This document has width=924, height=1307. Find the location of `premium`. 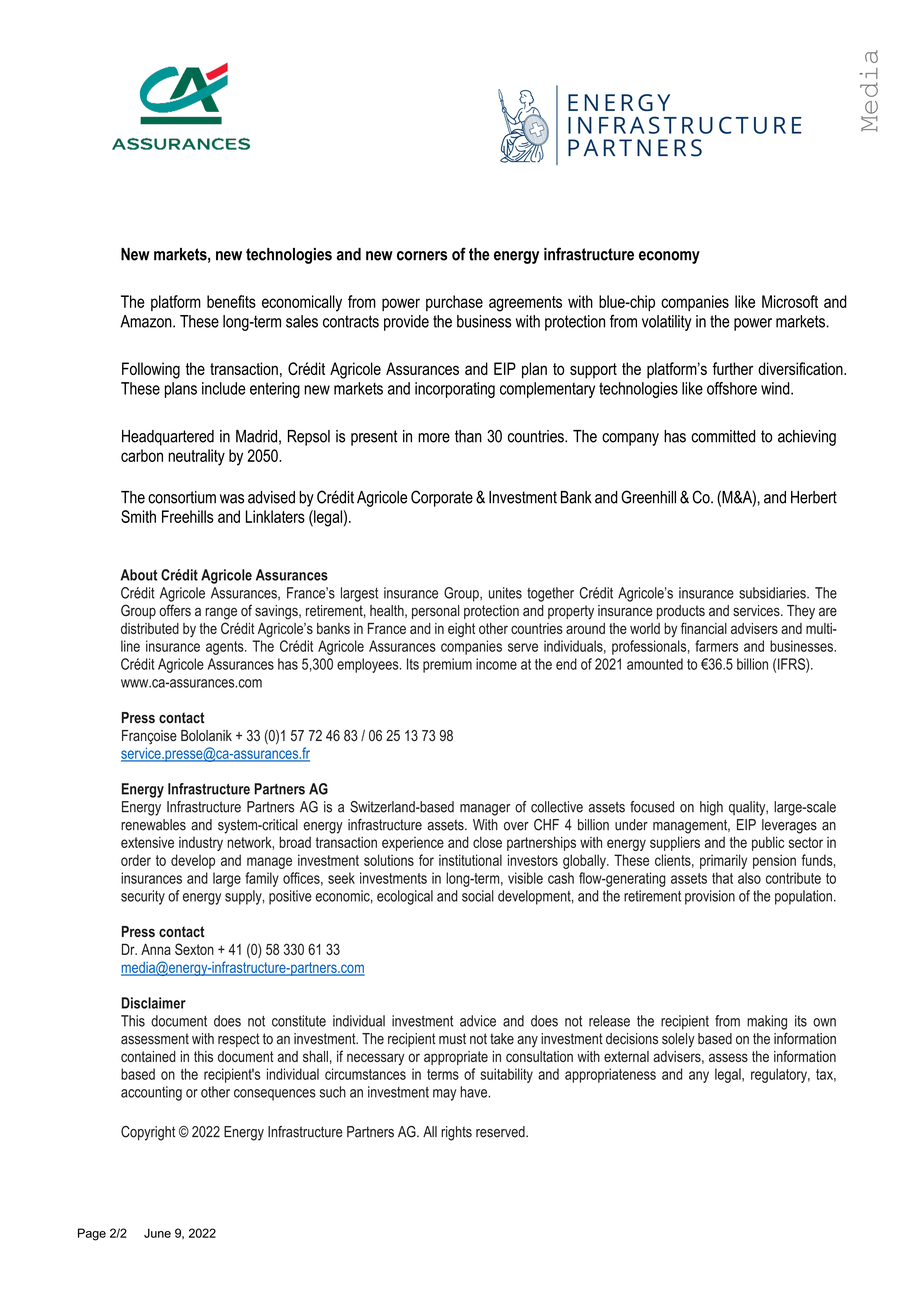

premium is located at coordinates (447, 665).
